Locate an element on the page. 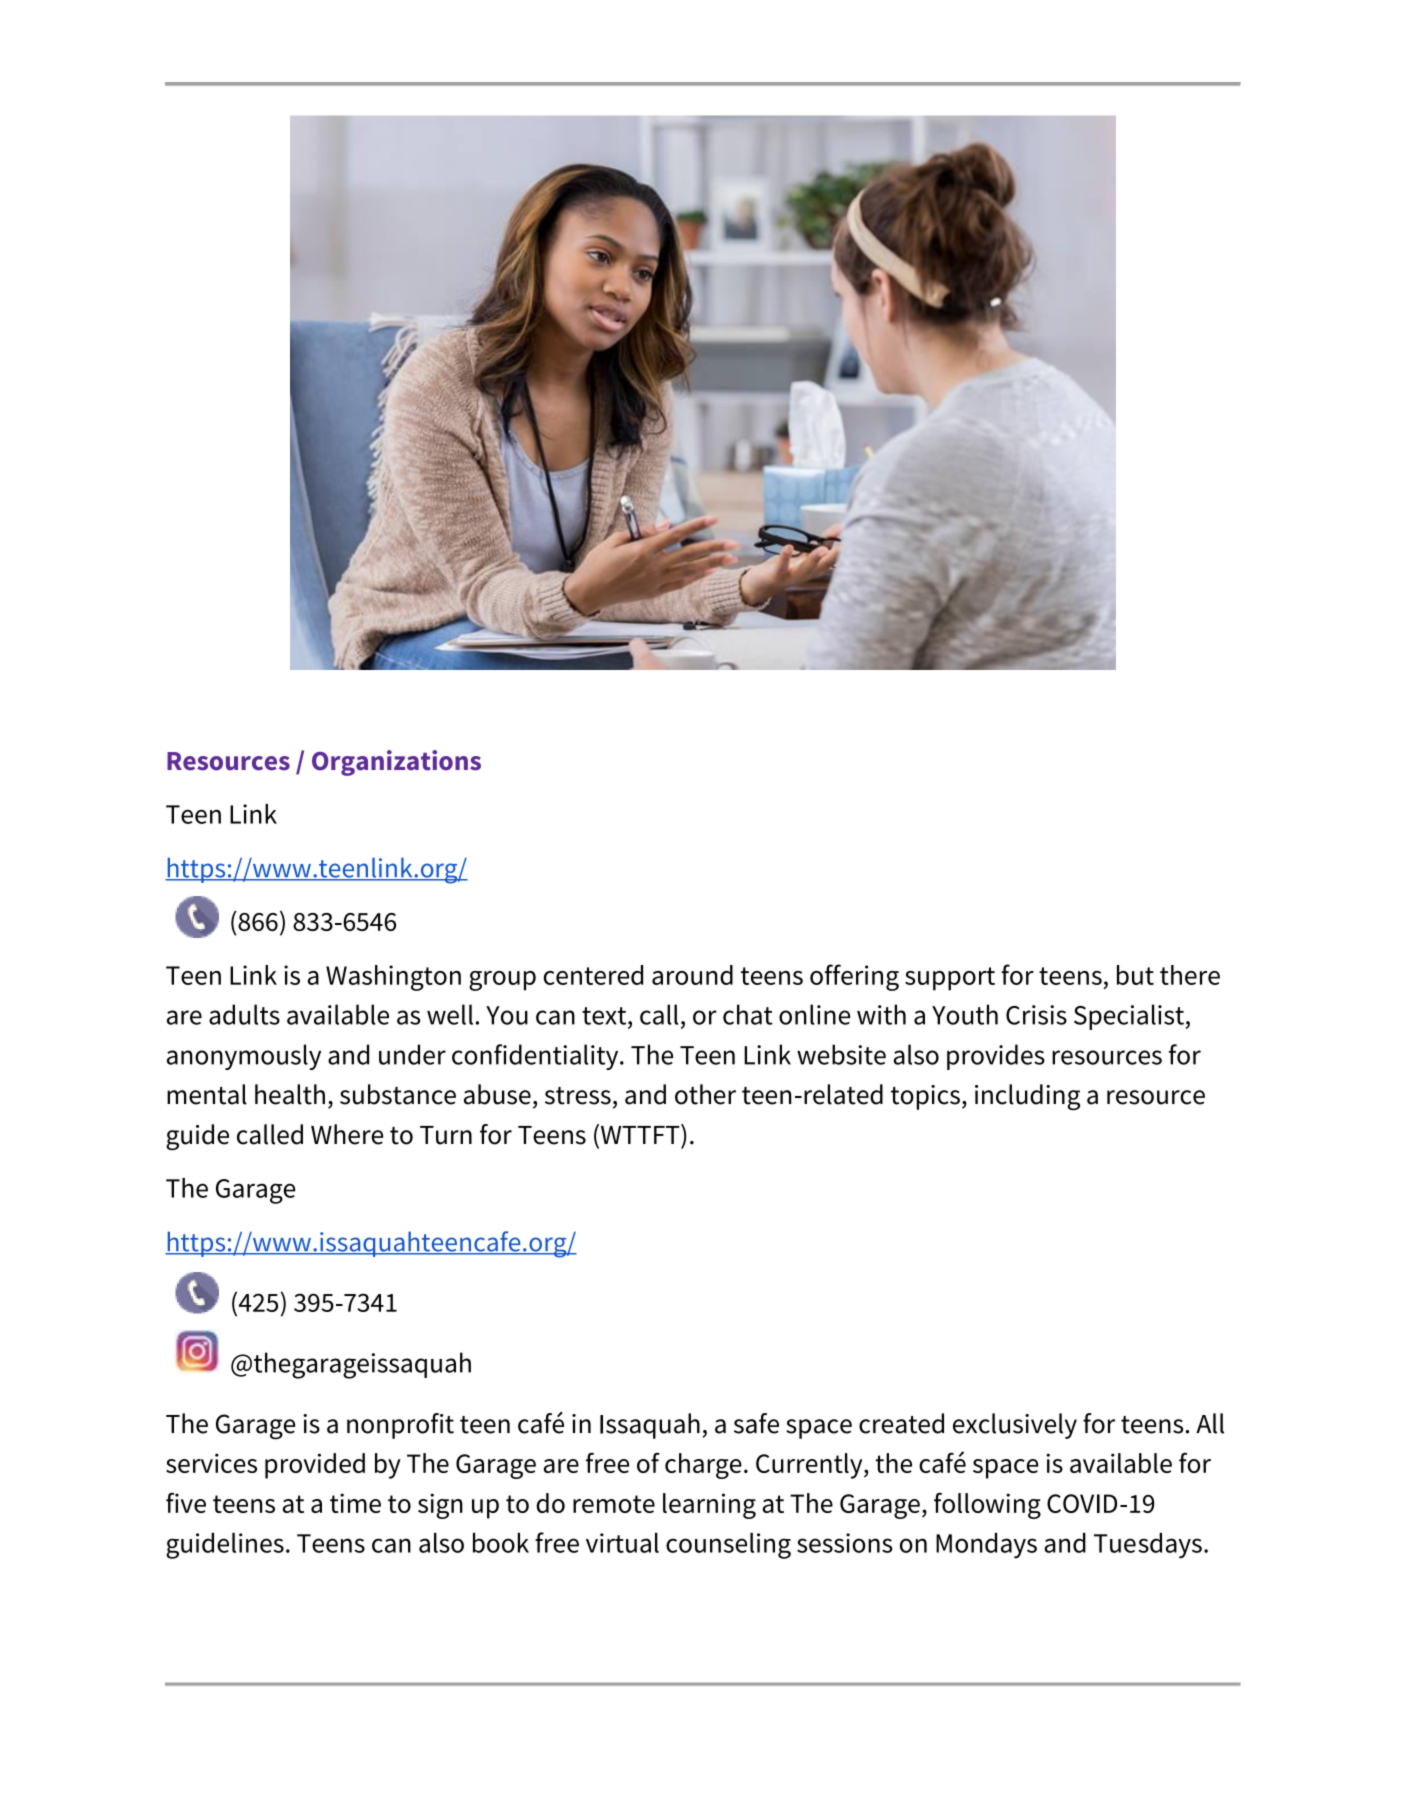 The height and width of the document is (1820, 1406). safe is located at coordinates (756, 1423).
